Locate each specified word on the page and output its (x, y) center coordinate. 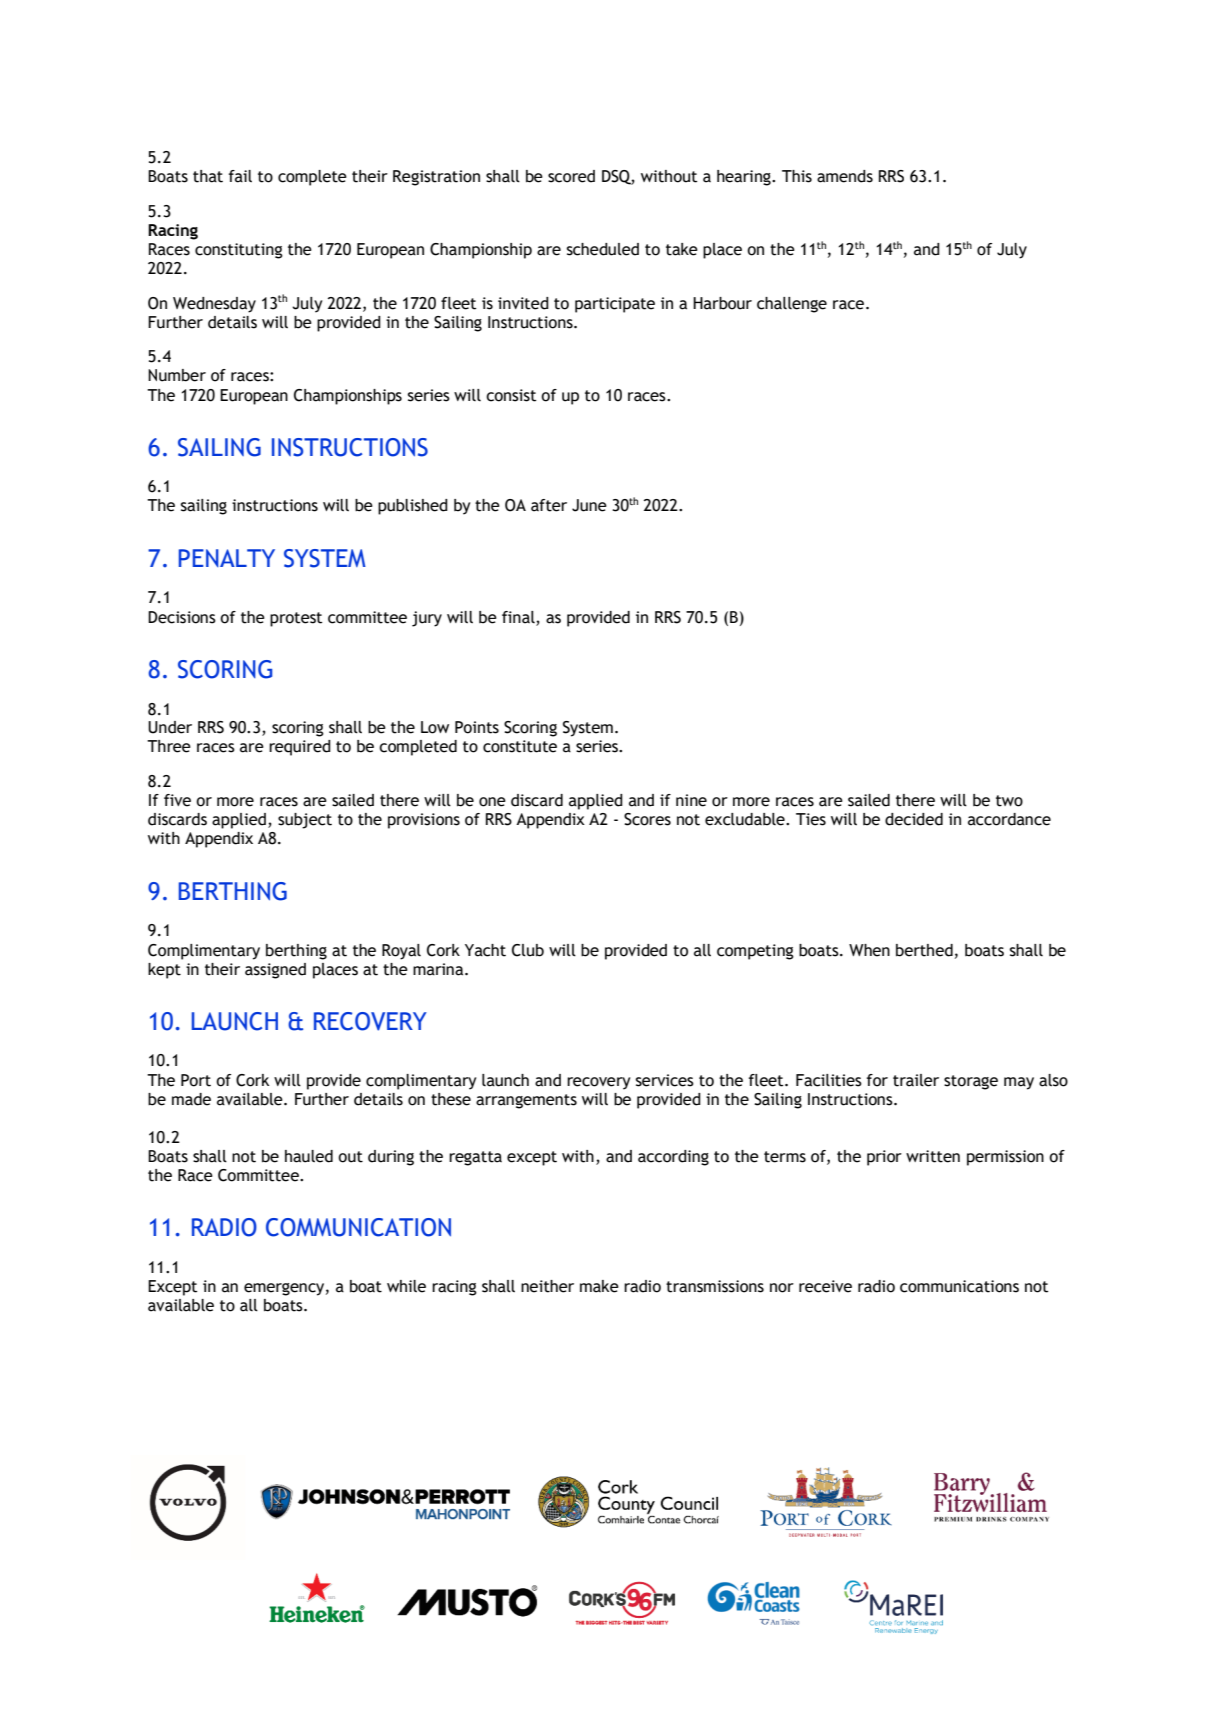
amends (845, 176)
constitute (520, 746)
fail (240, 176)
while (406, 1286)
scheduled (603, 249)
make (599, 1286)
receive (825, 1286)
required (300, 748)
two (1009, 801)
